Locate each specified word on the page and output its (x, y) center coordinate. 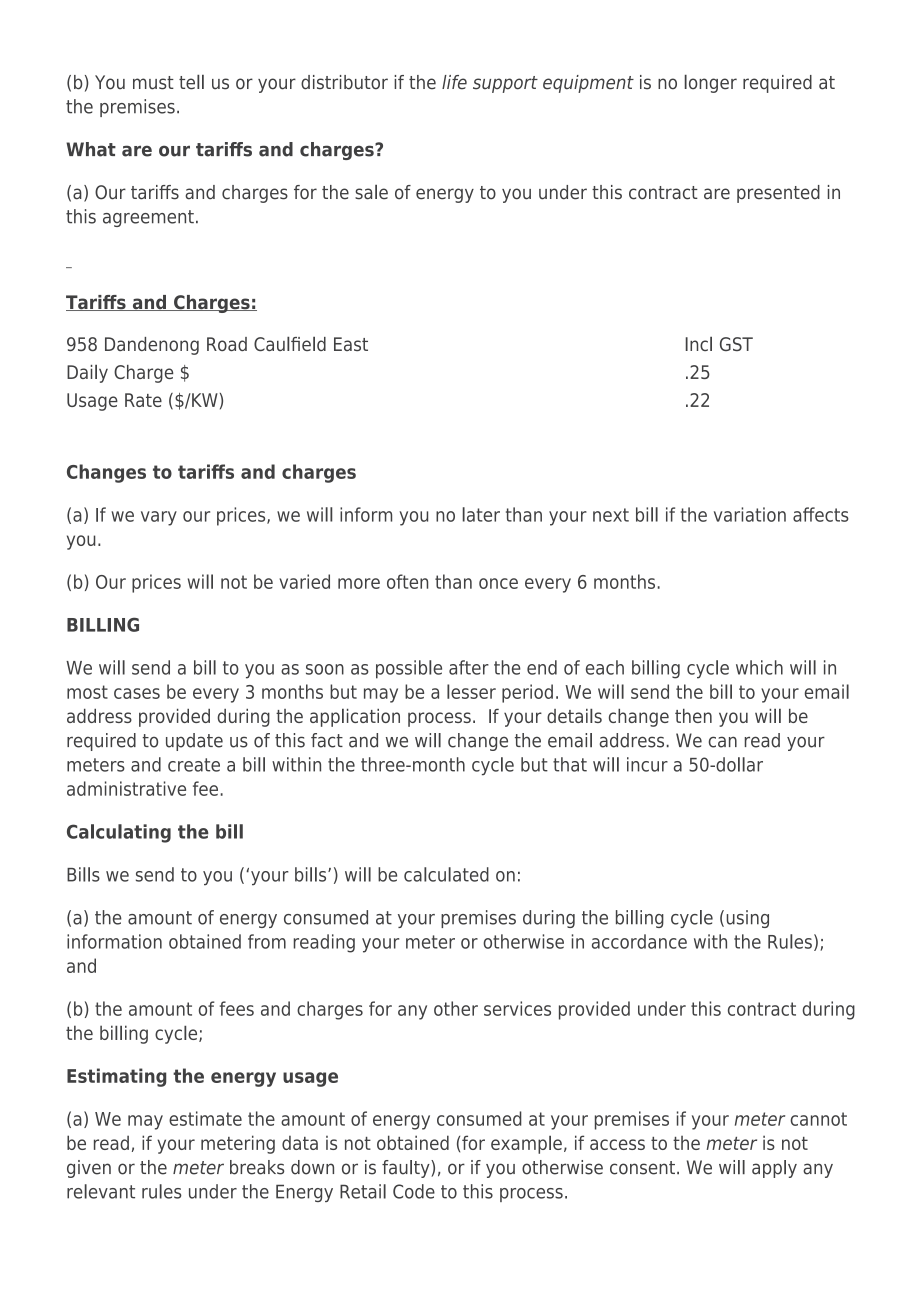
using (748, 919)
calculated (446, 874)
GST (736, 344)
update (194, 742)
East (351, 344)
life (454, 82)
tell (191, 82)
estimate (205, 1118)
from (267, 941)
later (481, 514)
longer (711, 84)
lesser (471, 691)
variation (750, 514)
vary (159, 518)
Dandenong (152, 346)
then (693, 716)
